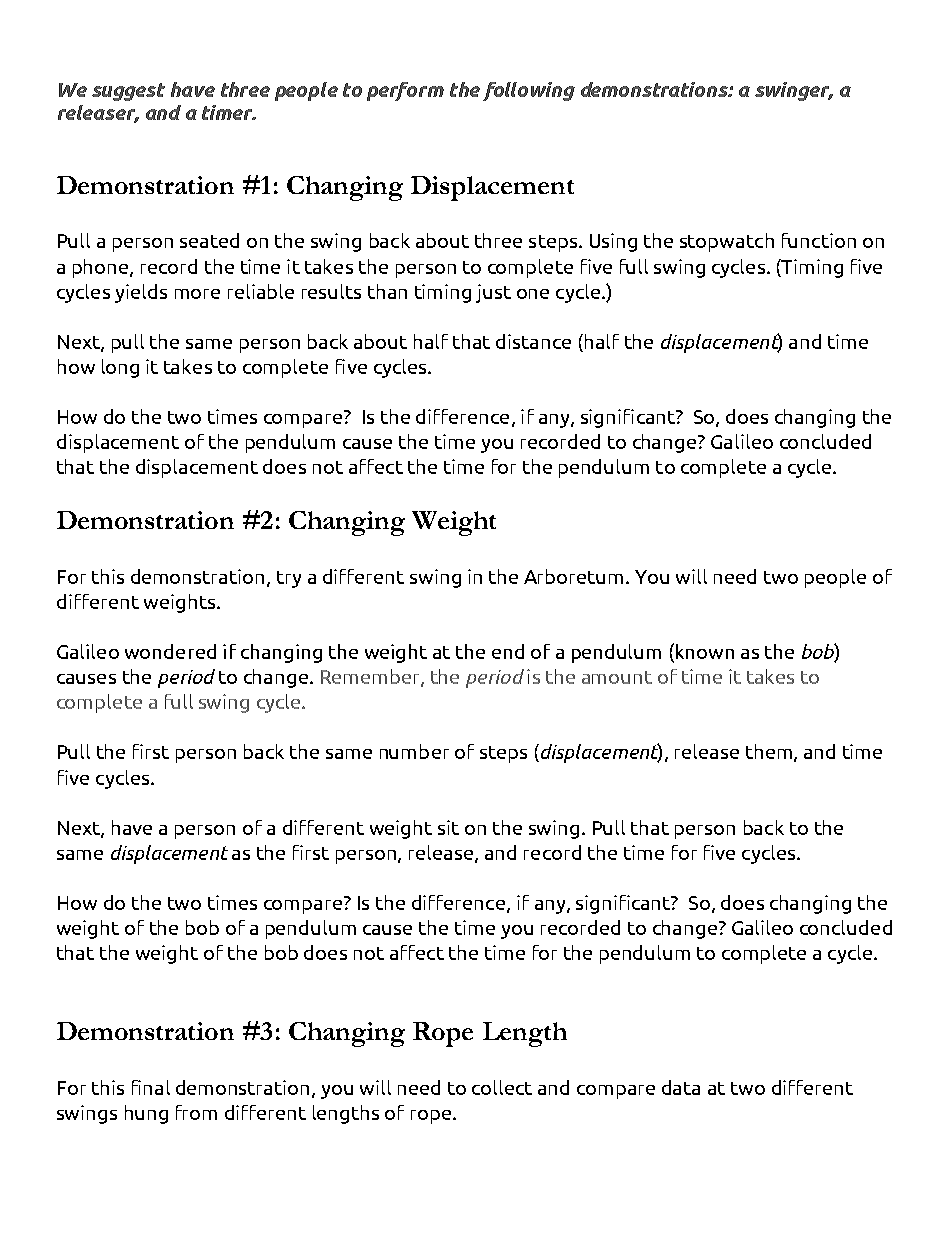  What do you see at coordinates (533, 341) in the screenshot?
I see `distance` at bounding box center [533, 341].
